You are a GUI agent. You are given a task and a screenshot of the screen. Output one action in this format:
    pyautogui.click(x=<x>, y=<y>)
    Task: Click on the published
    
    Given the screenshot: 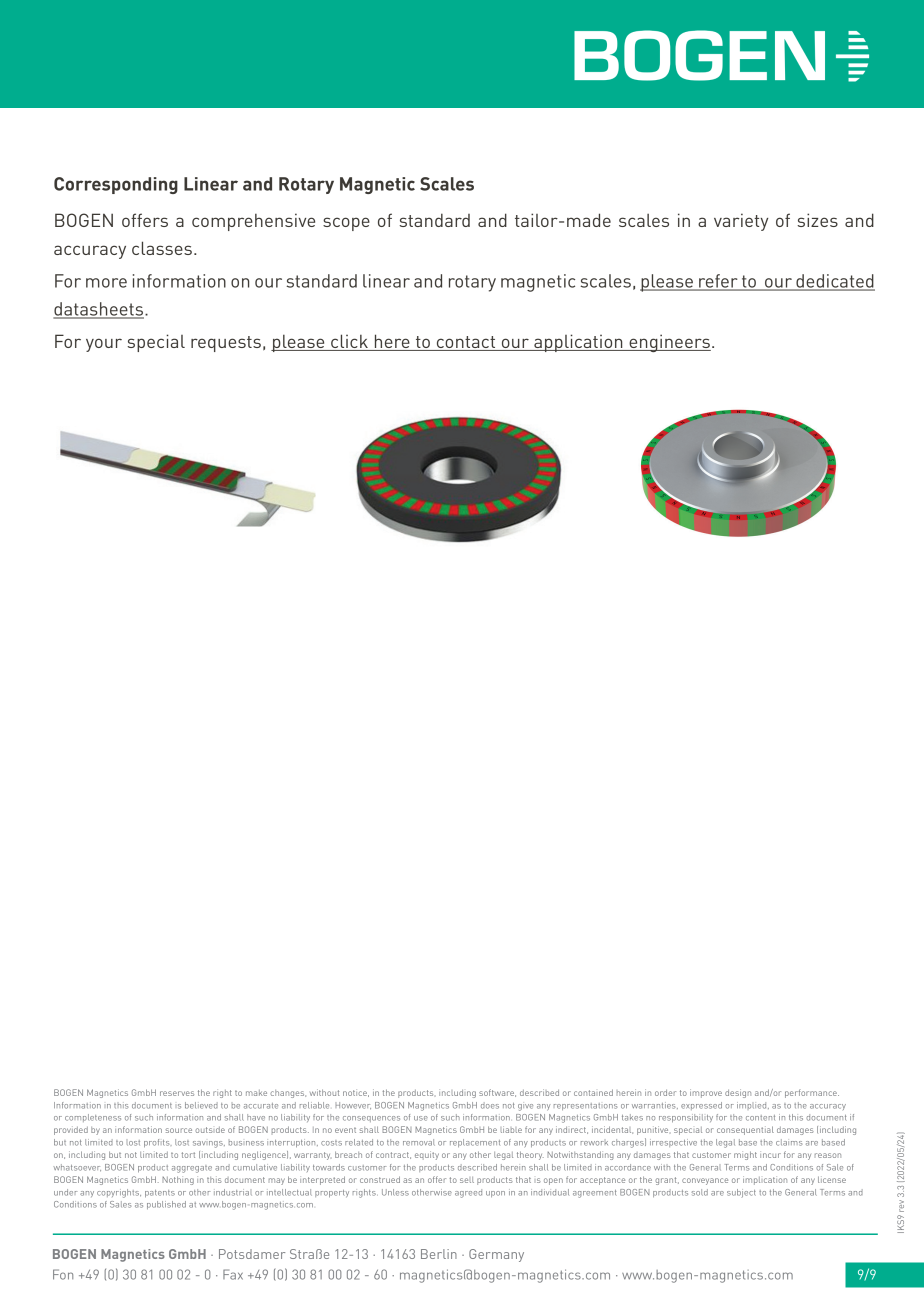 What is the action you would take?
    pyautogui.click(x=166, y=1205)
